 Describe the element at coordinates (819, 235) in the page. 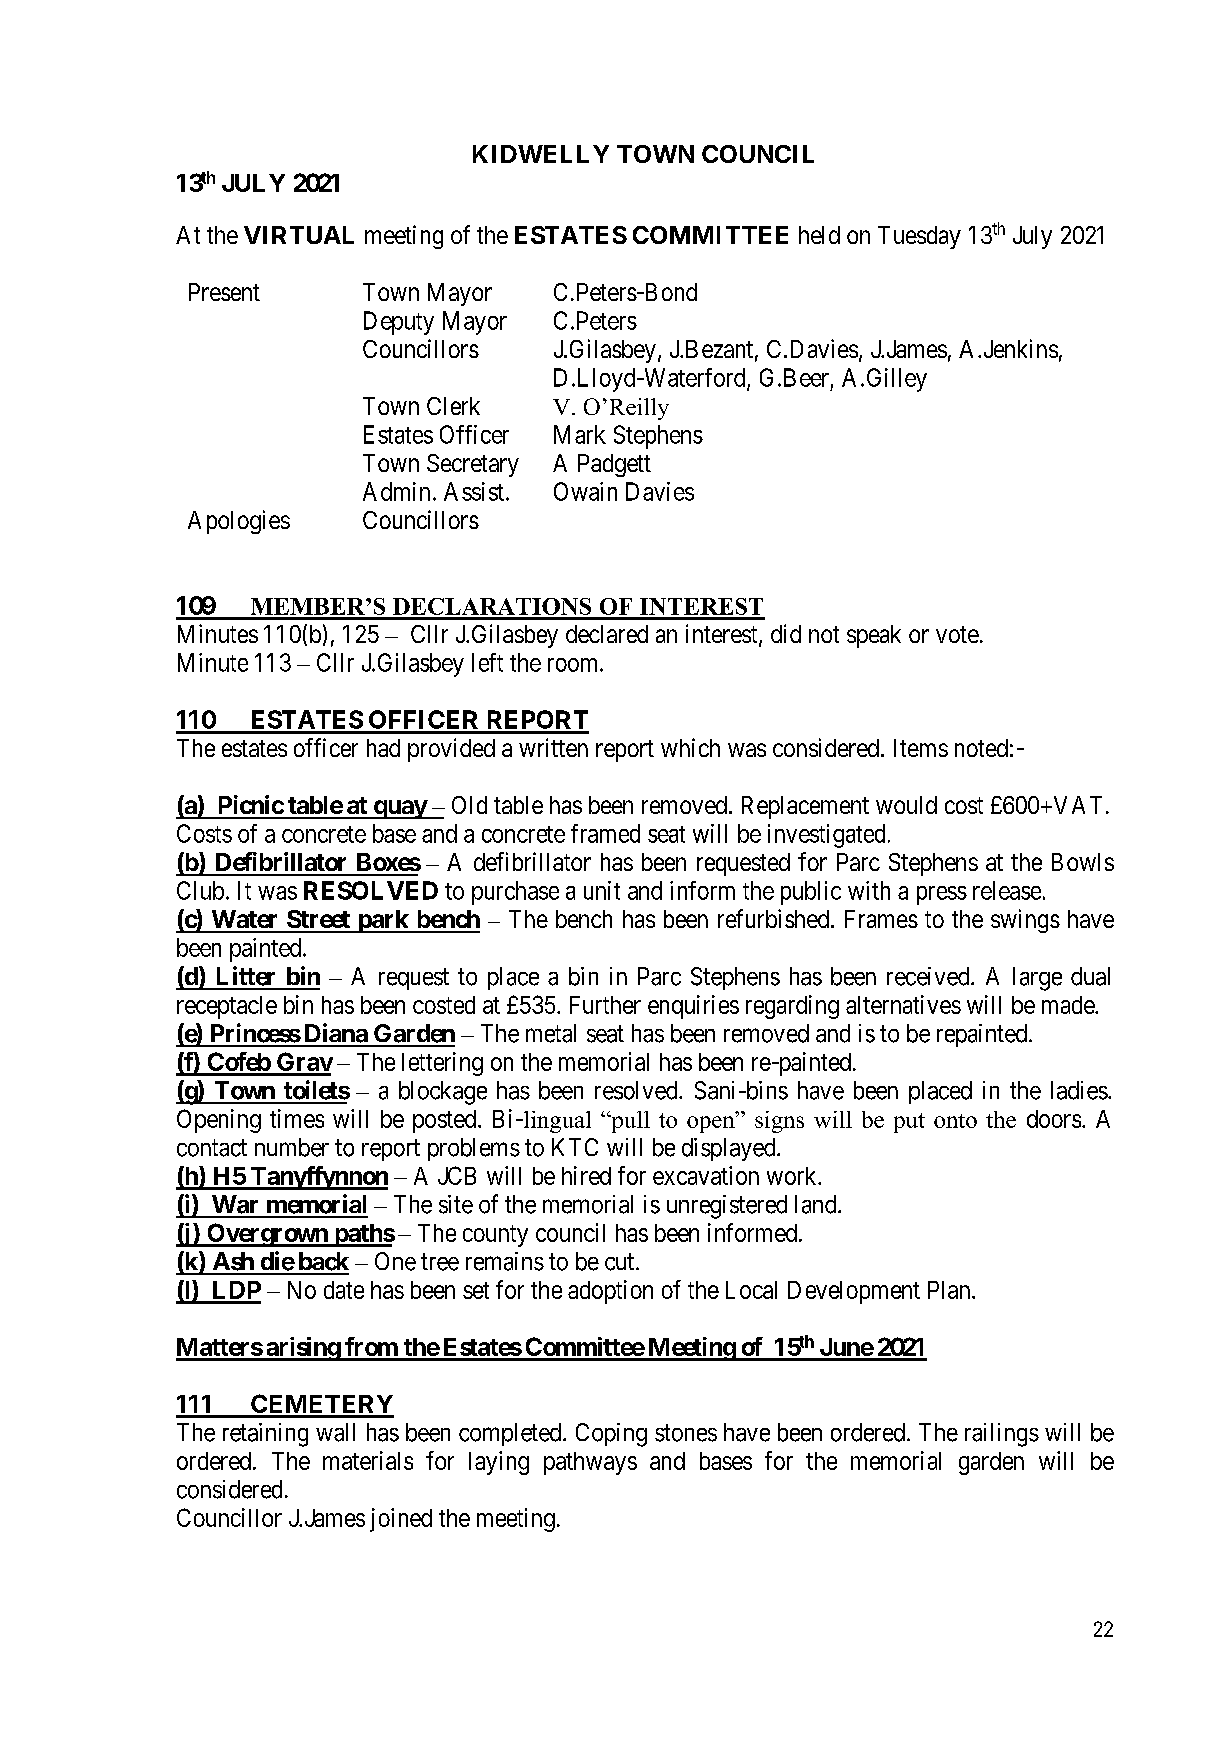

I see `held` at that location.
